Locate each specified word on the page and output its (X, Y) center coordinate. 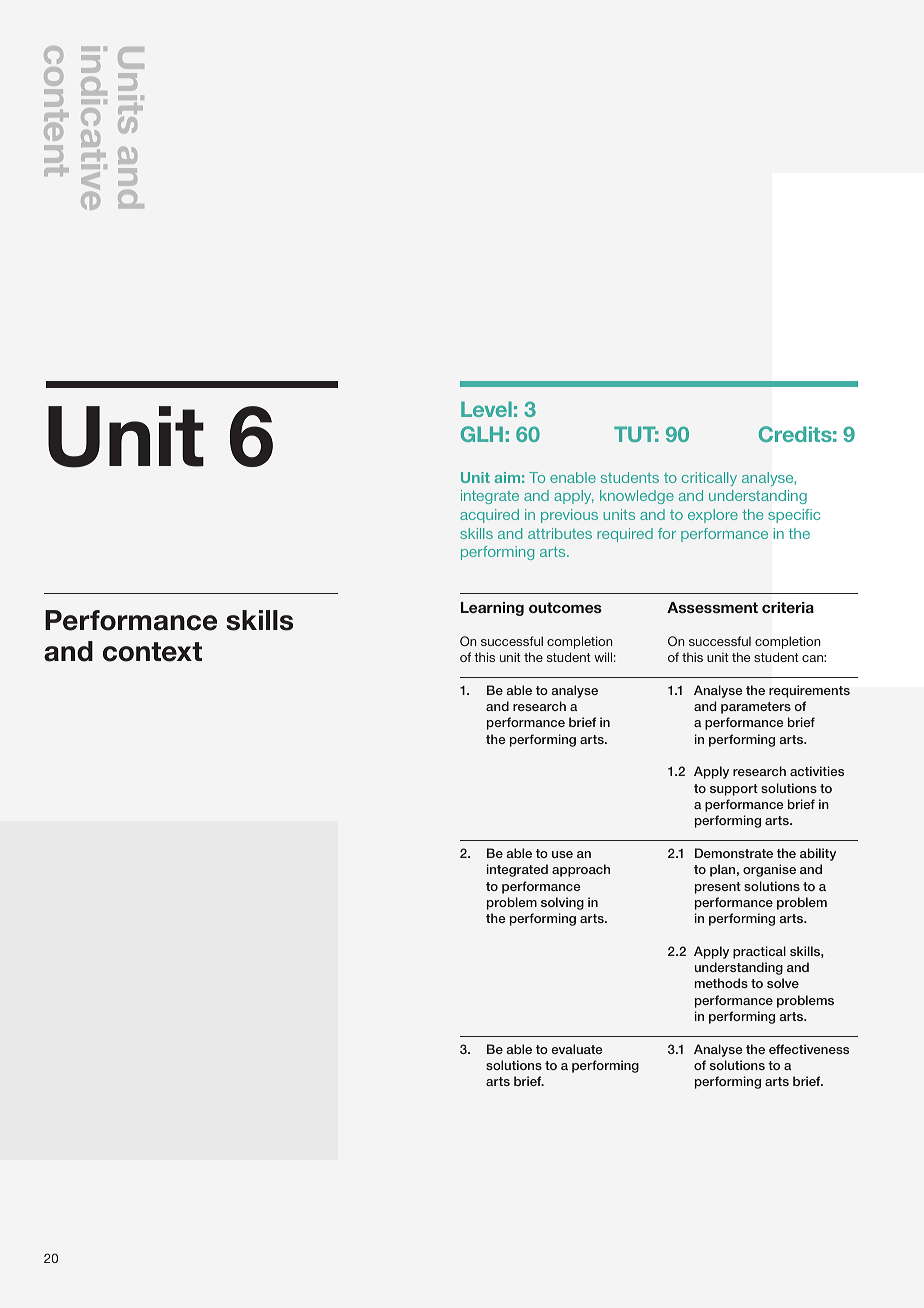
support (734, 790)
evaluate (577, 1049)
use (562, 854)
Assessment (712, 607)
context (152, 652)
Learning (492, 609)
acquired (489, 516)
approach (581, 870)
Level (486, 409)
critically (709, 479)
